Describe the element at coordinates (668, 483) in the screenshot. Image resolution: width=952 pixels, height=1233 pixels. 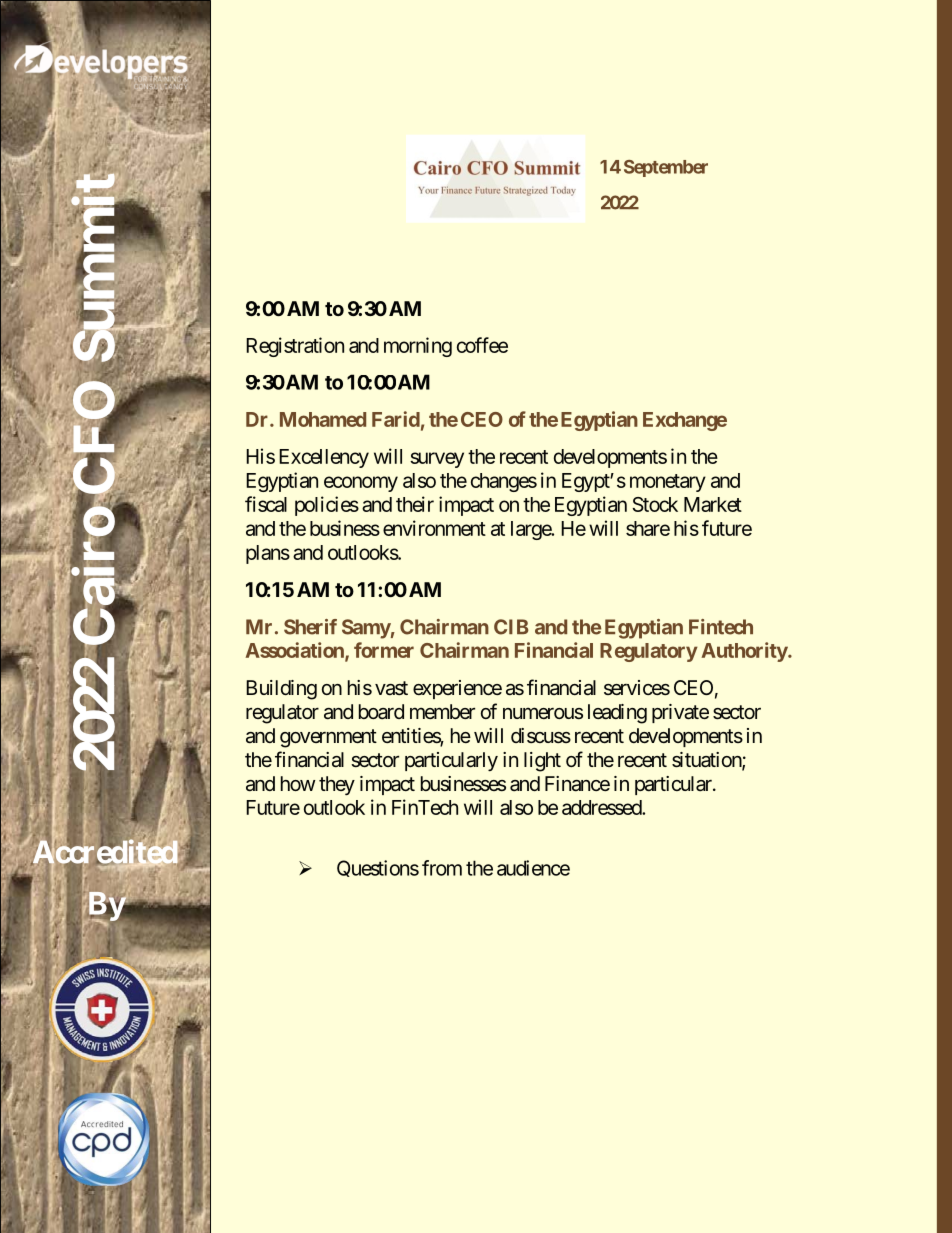
I see `monetary` at that location.
